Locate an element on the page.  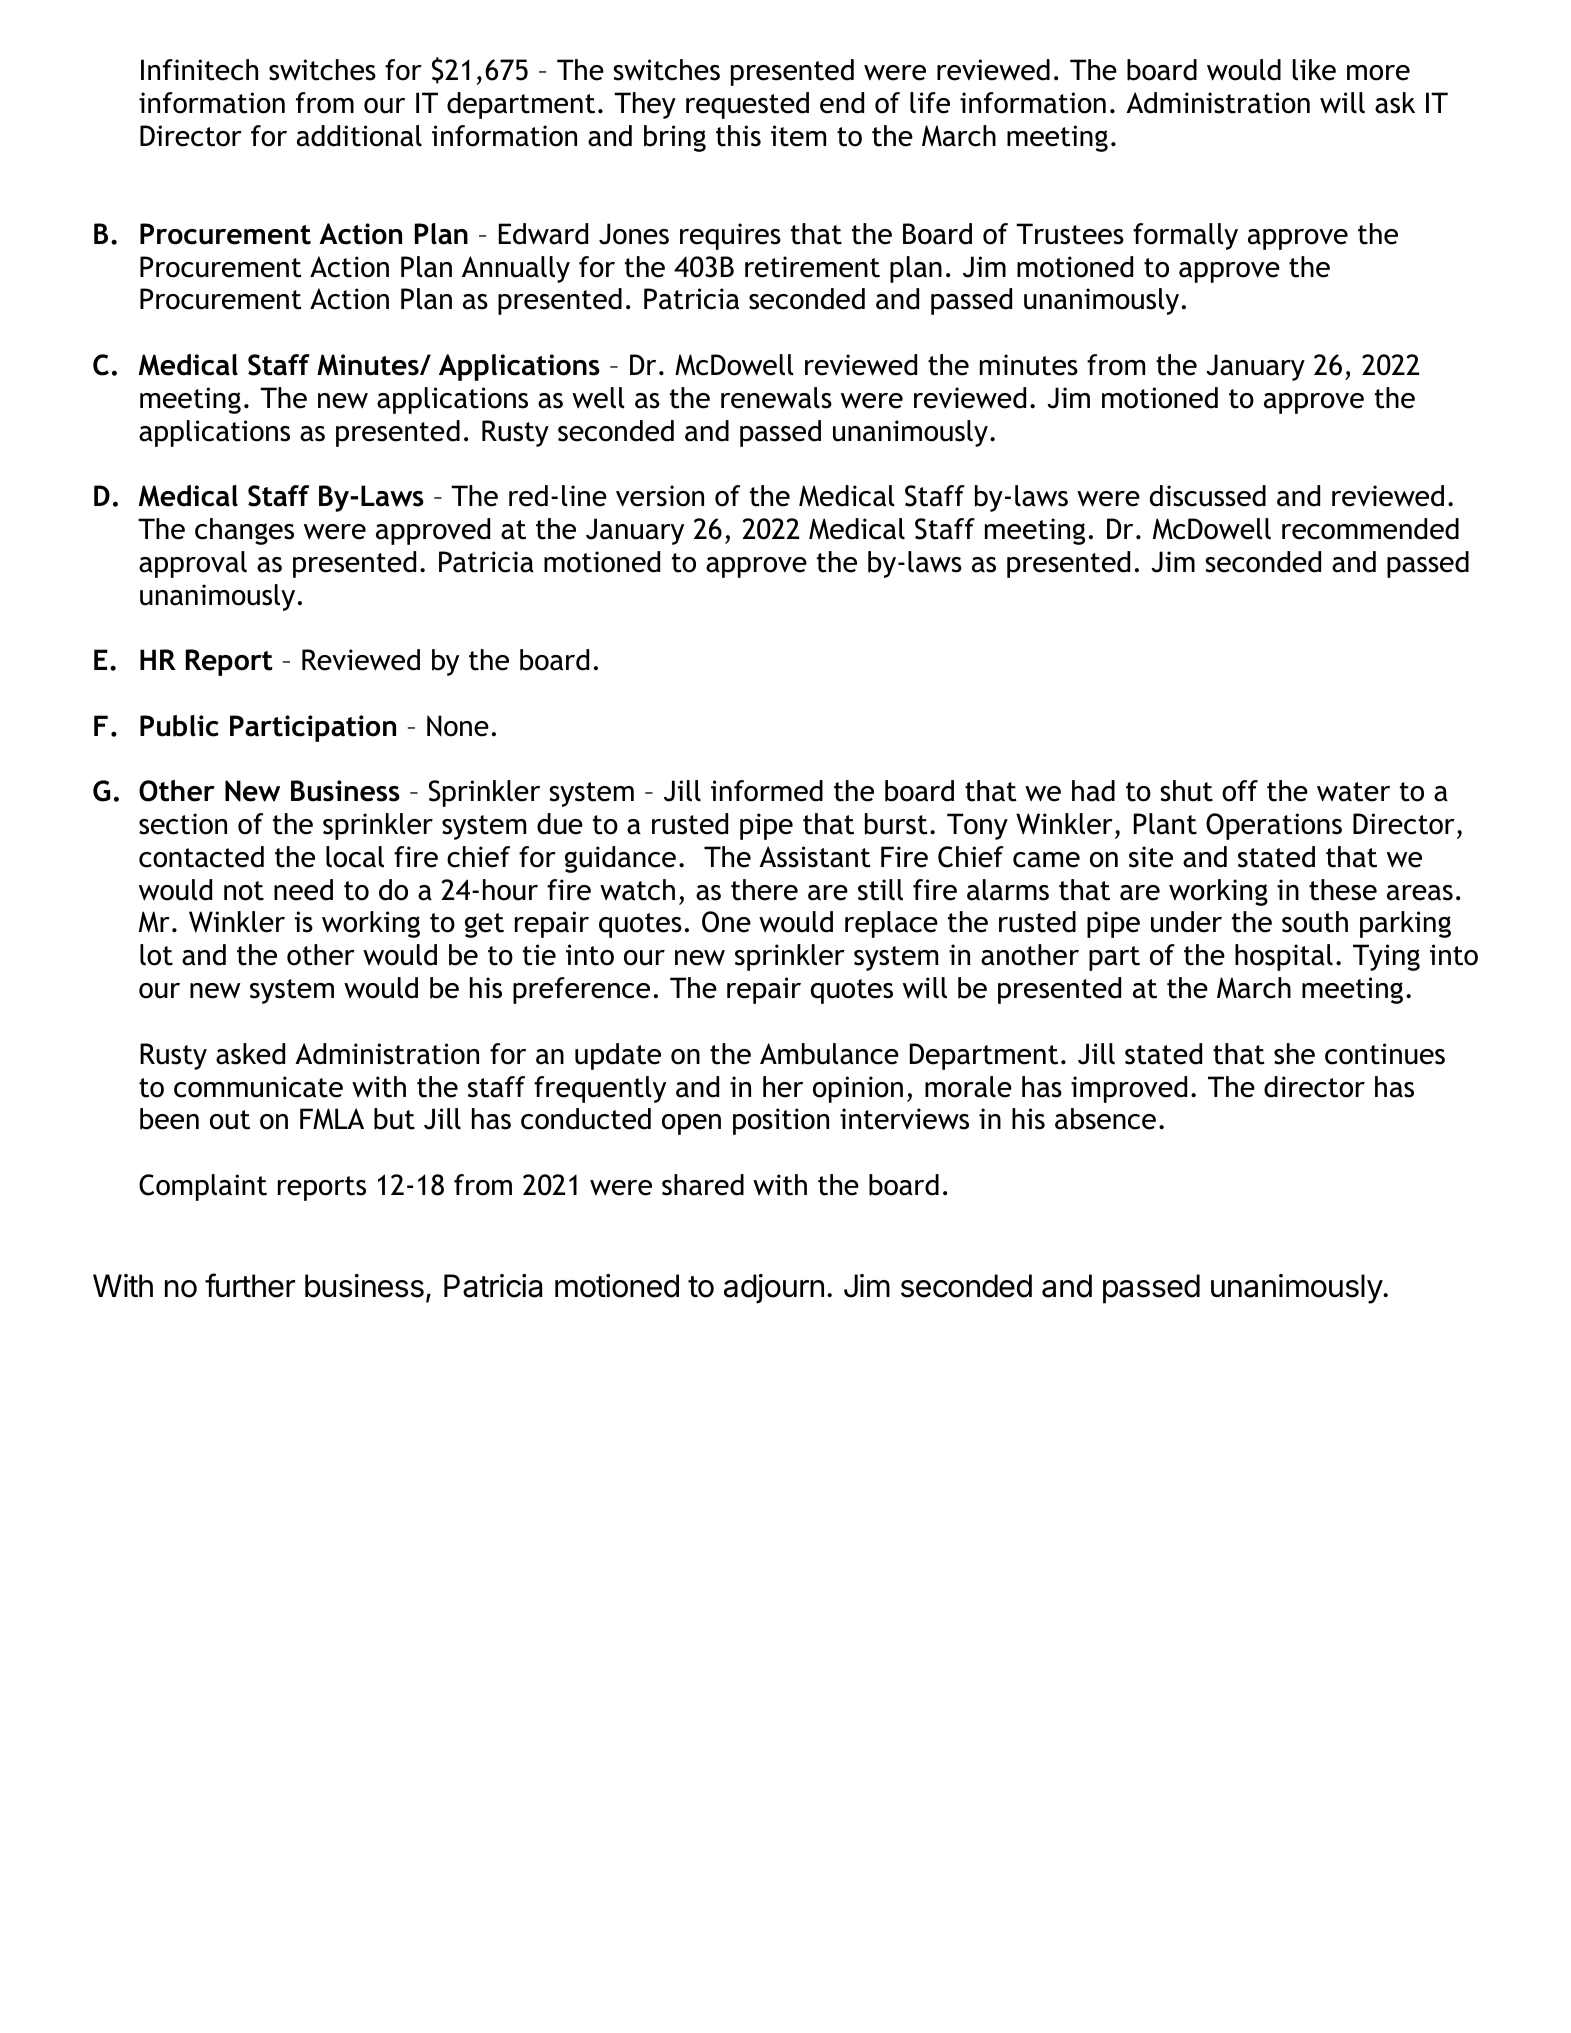
further is located at coordinates (250, 1285).
